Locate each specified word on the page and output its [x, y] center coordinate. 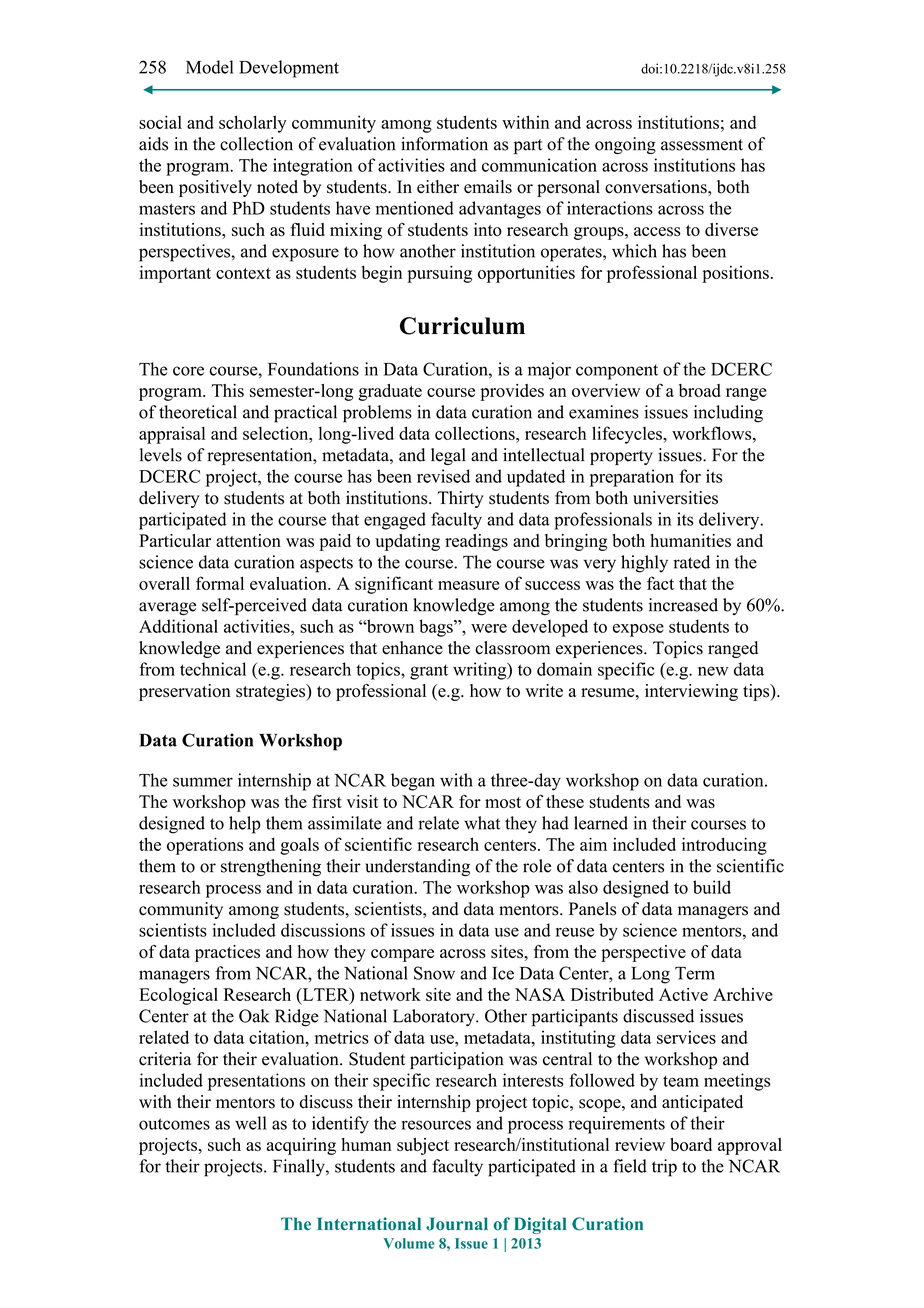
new [713, 671]
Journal [457, 1224]
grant [429, 672]
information [444, 144]
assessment [702, 145]
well [251, 1123]
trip [664, 1168]
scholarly [253, 124]
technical [213, 669]
